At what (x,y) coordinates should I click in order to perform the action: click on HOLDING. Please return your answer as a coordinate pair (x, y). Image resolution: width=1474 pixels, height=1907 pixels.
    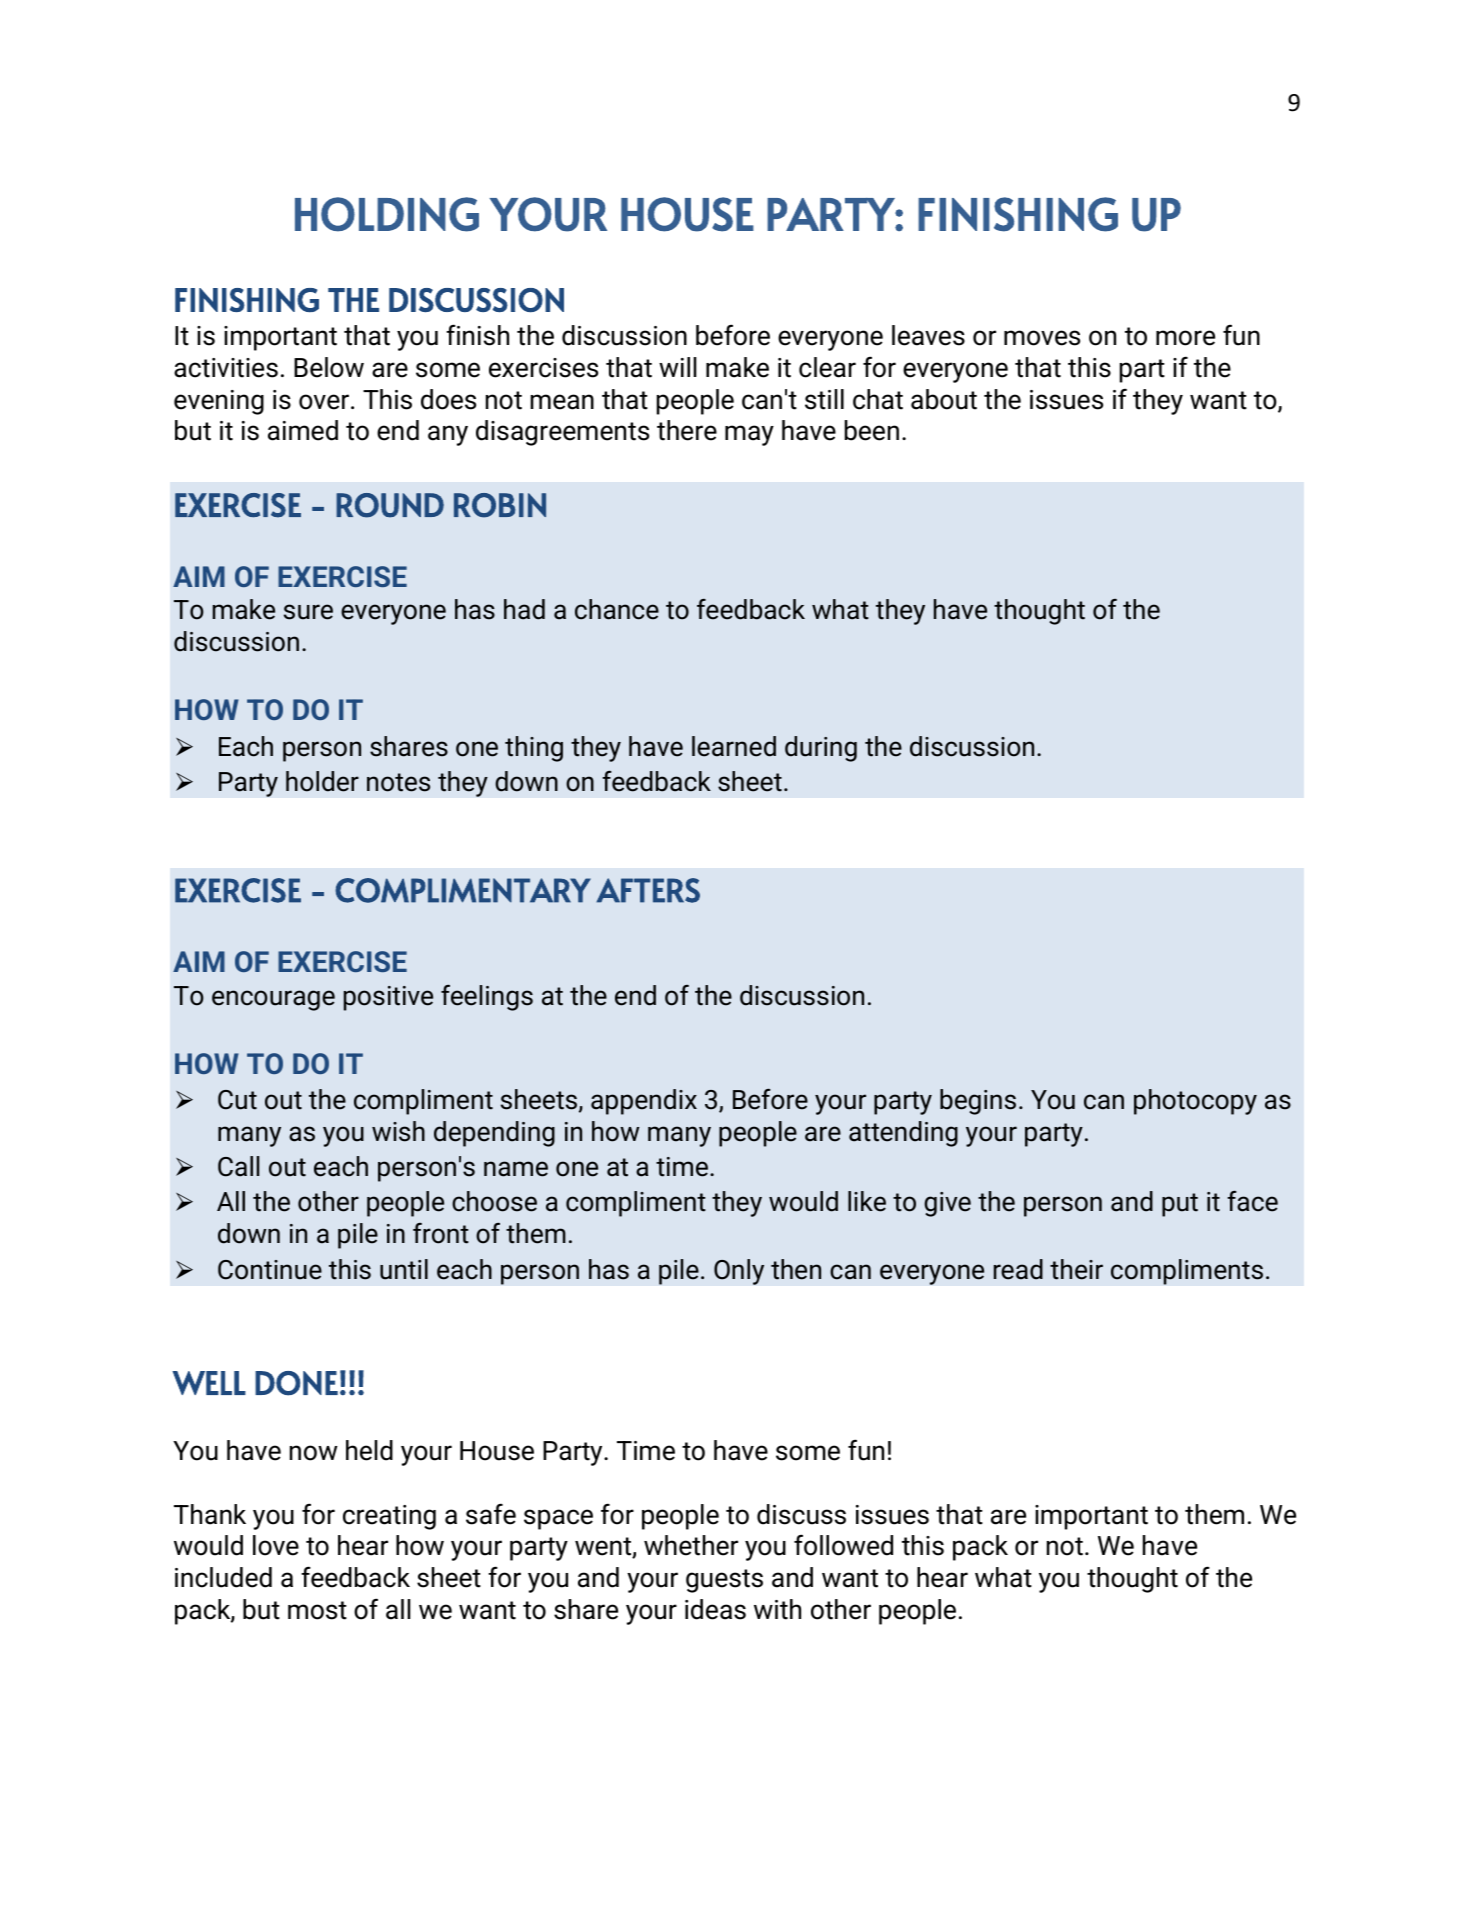
    Looking at the image, I should click on (387, 214).
